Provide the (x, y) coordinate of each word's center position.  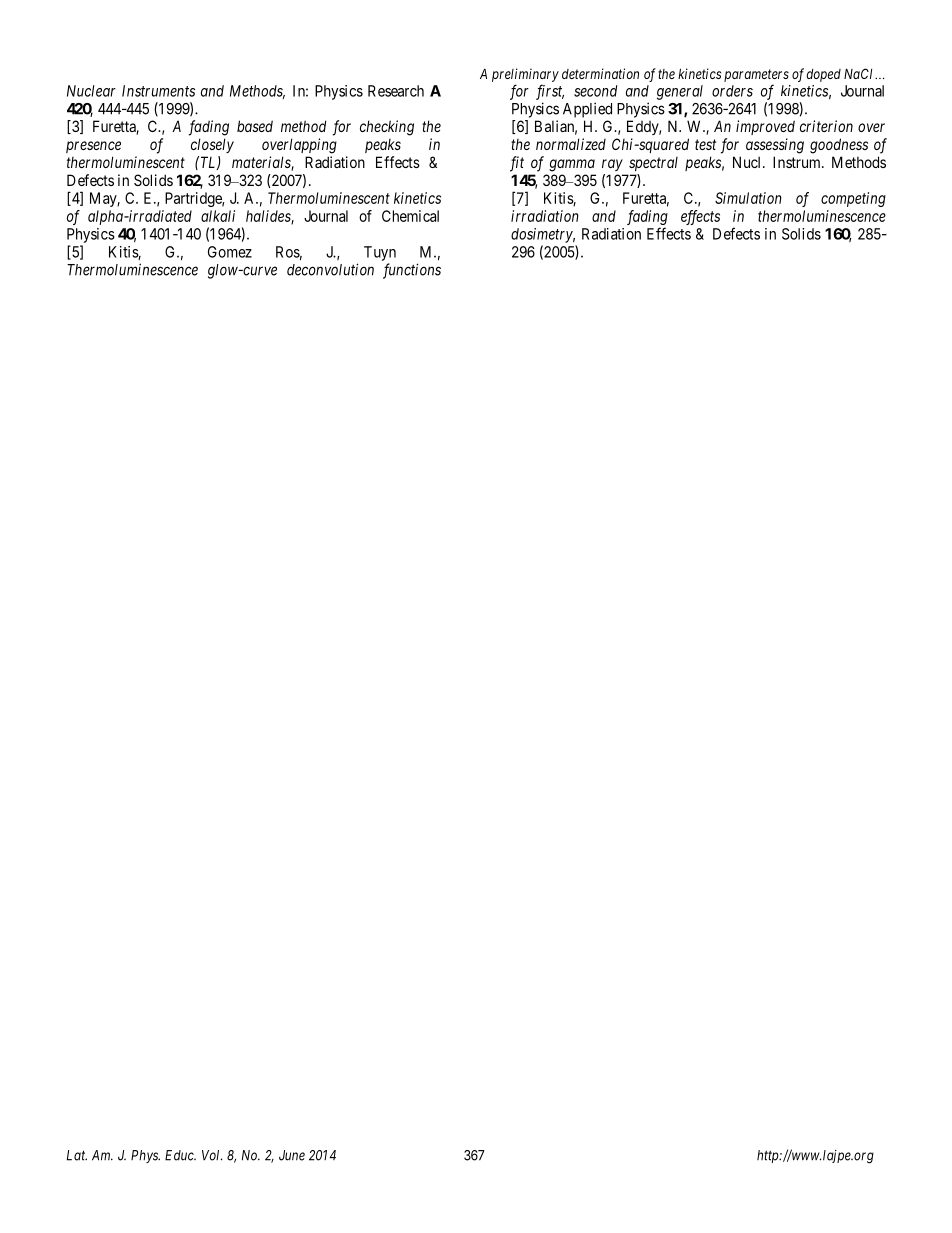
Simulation (748, 198)
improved (765, 127)
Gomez (230, 252)
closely (212, 145)
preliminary (525, 75)
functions (412, 271)
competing (853, 199)
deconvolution (330, 269)
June (292, 1155)
